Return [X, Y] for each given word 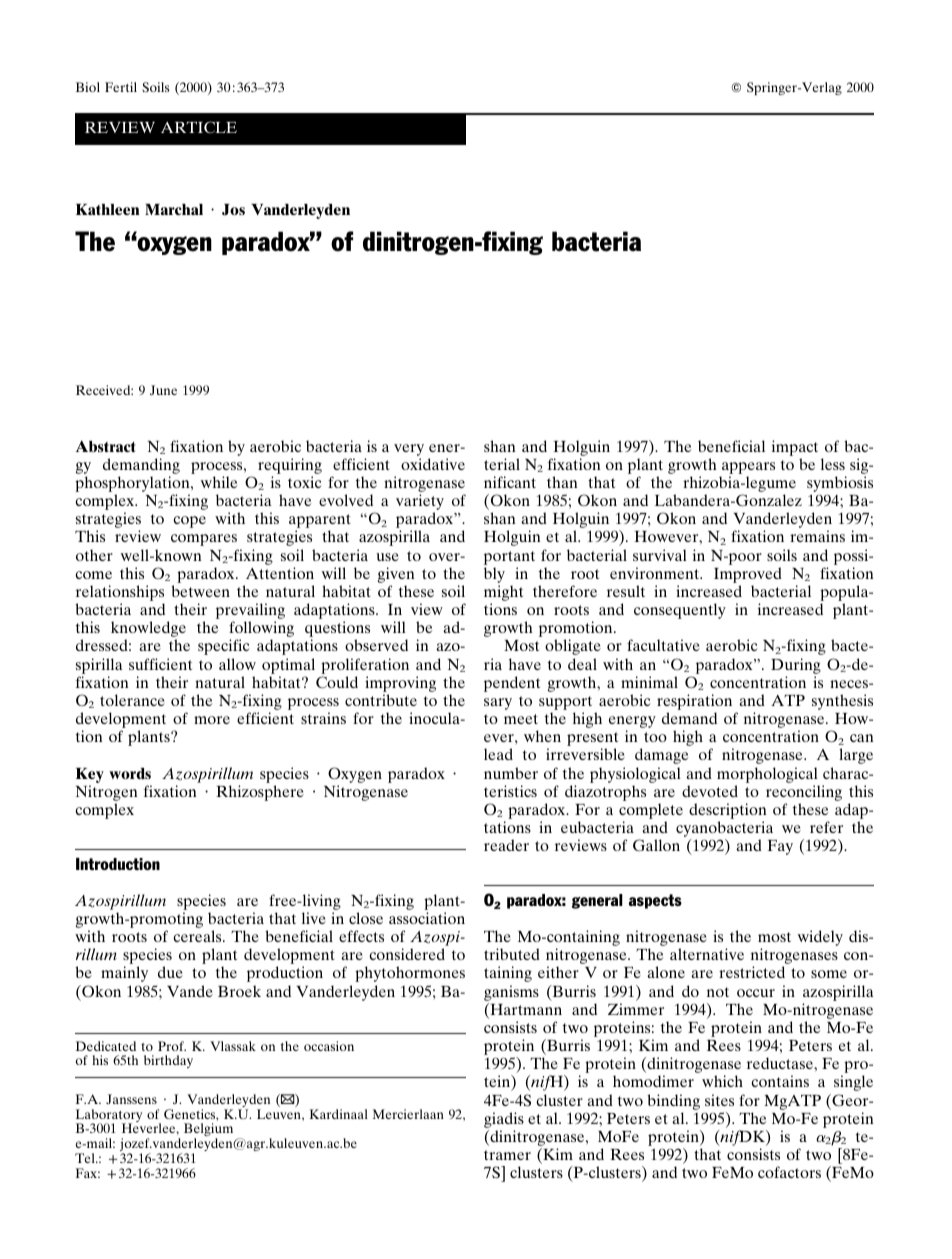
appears [748, 468]
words [130, 773]
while [219, 482]
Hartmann [525, 1010]
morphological [767, 775]
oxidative [433, 464]
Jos [233, 210]
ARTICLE [199, 127]
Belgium [208, 1131]
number [511, 773]
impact [795, 448]
